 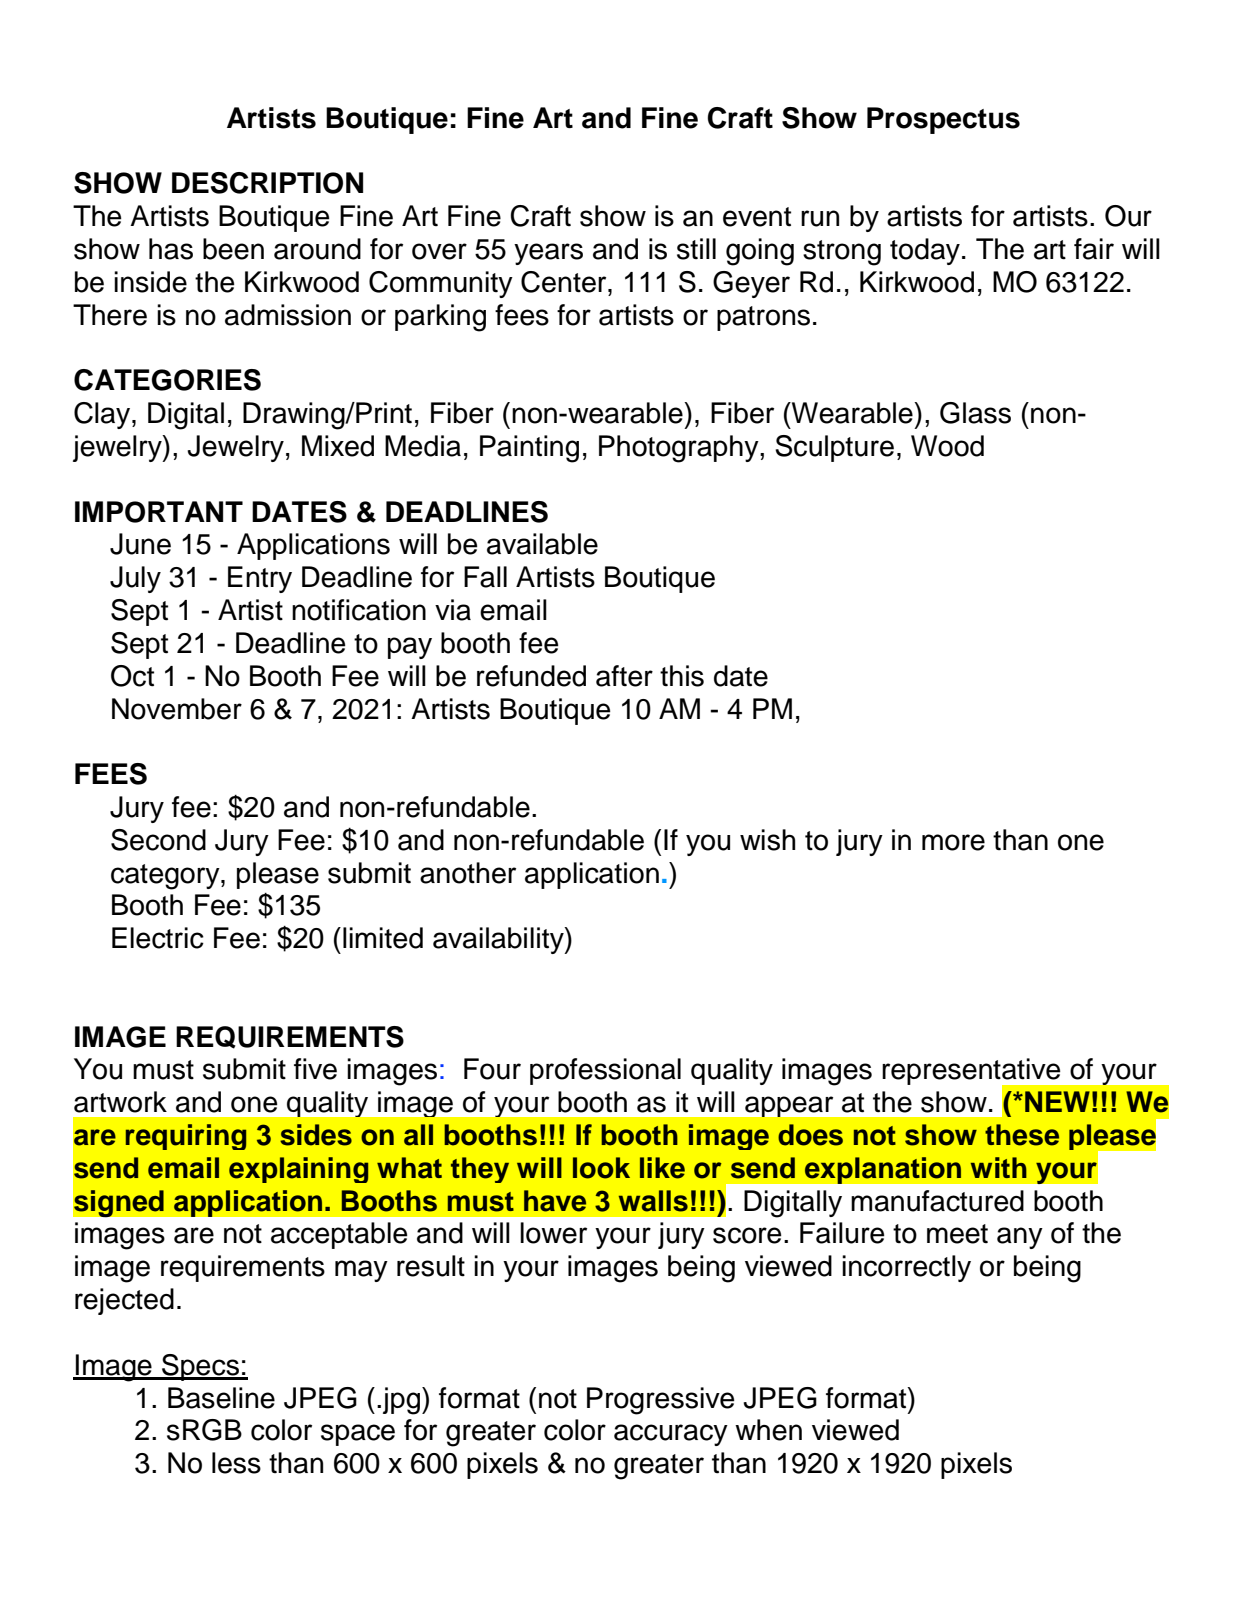 What do you see at coordinates (267, 183) in the document?
I see `DESCRIPTION` at bounding box center [267, 183].
